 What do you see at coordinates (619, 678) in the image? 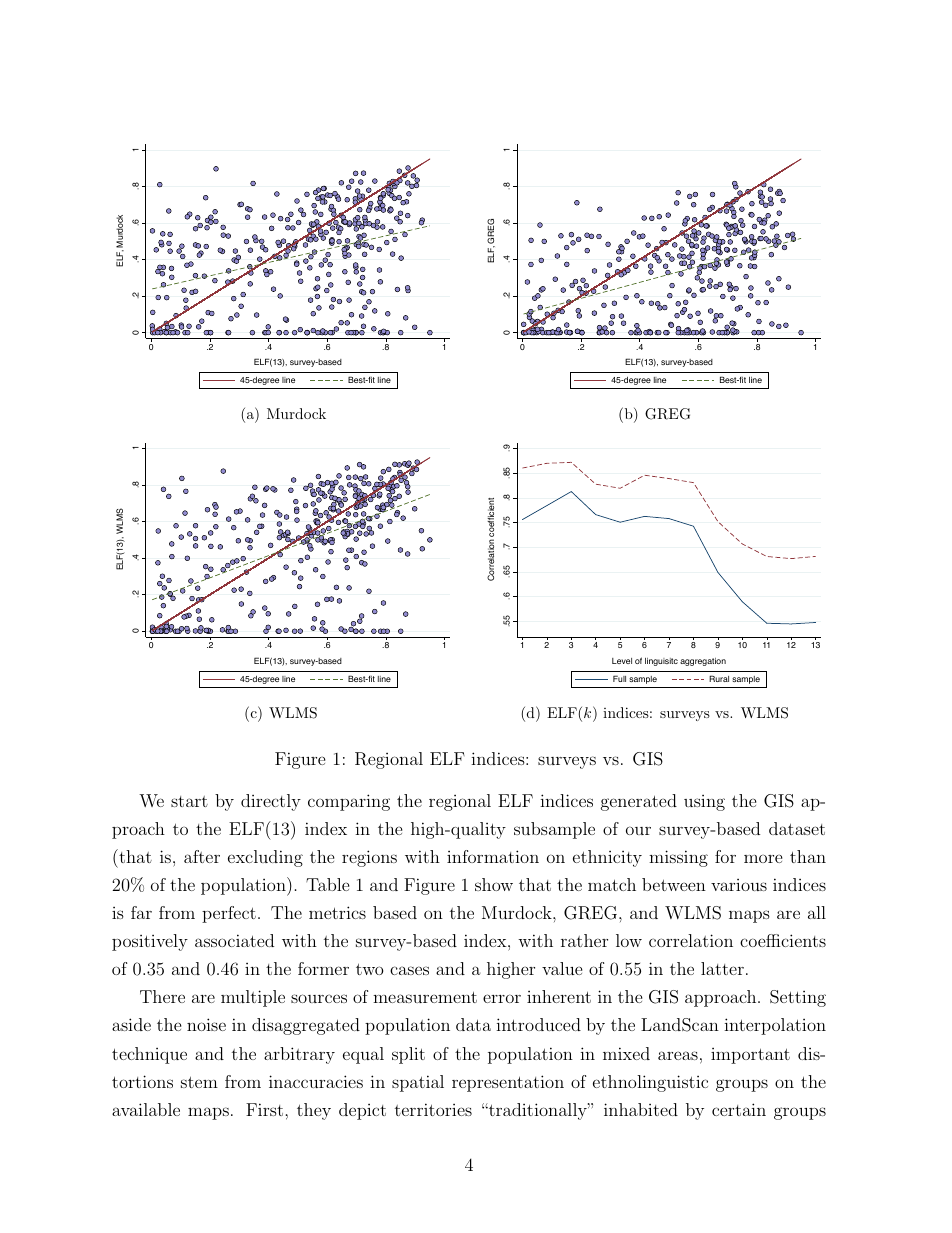
I see `Full` at bounding box center [619, 678].
